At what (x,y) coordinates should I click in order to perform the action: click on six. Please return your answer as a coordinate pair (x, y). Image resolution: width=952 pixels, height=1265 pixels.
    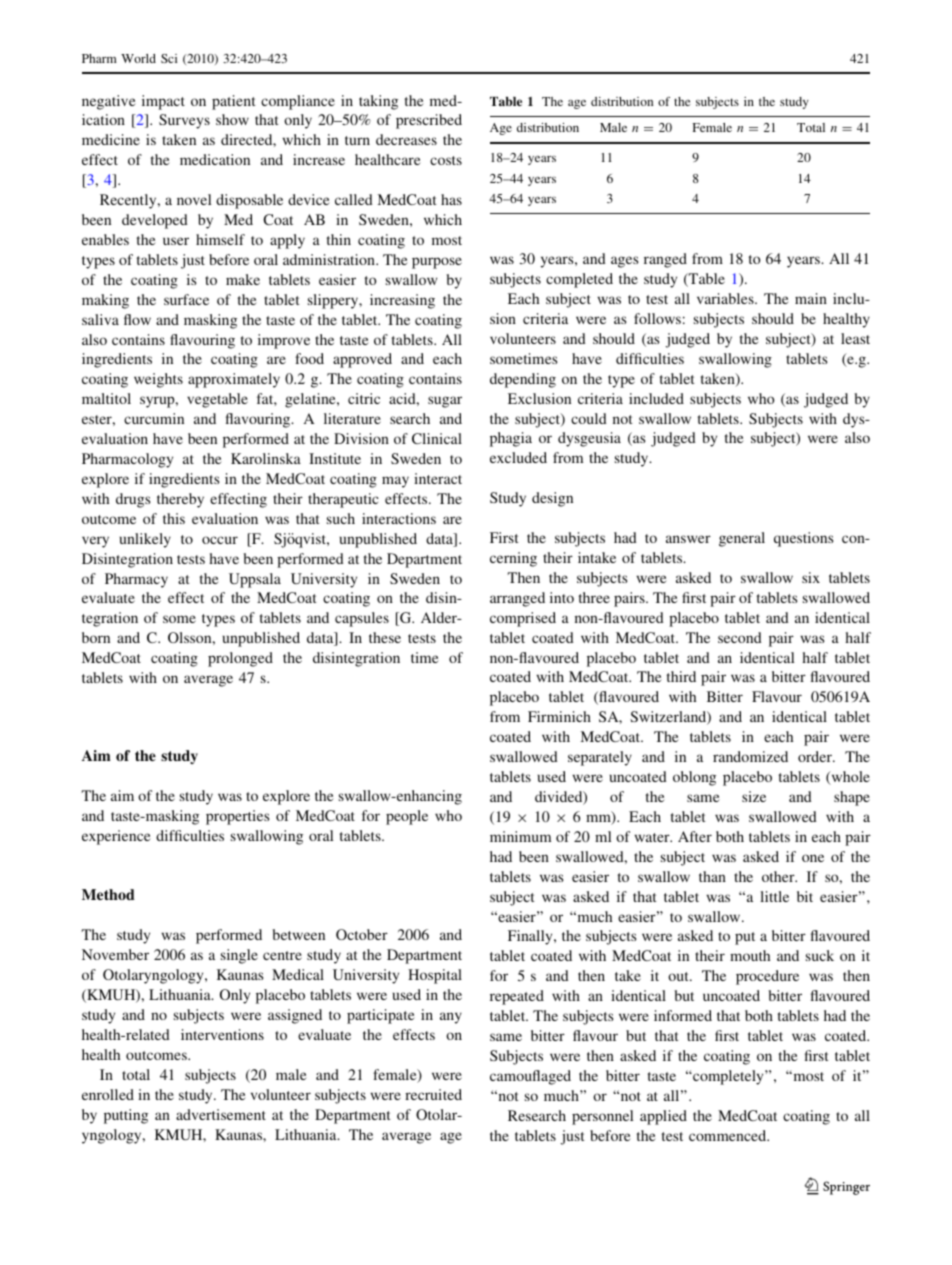
    Looking at the image, I should click on (811, 577).
